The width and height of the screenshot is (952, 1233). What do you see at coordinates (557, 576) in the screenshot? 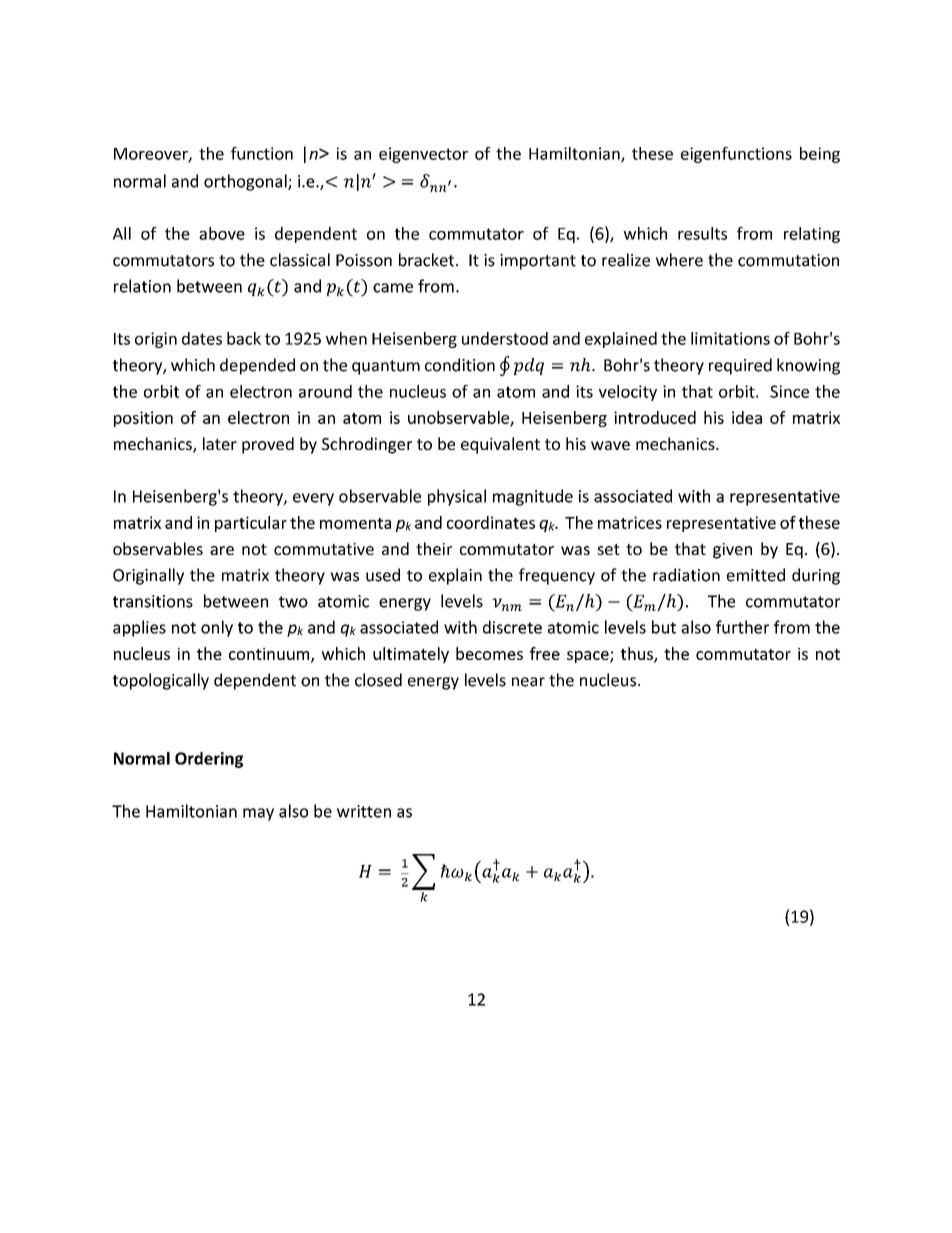
I see `frequency` at bounding box center [557, 576].
